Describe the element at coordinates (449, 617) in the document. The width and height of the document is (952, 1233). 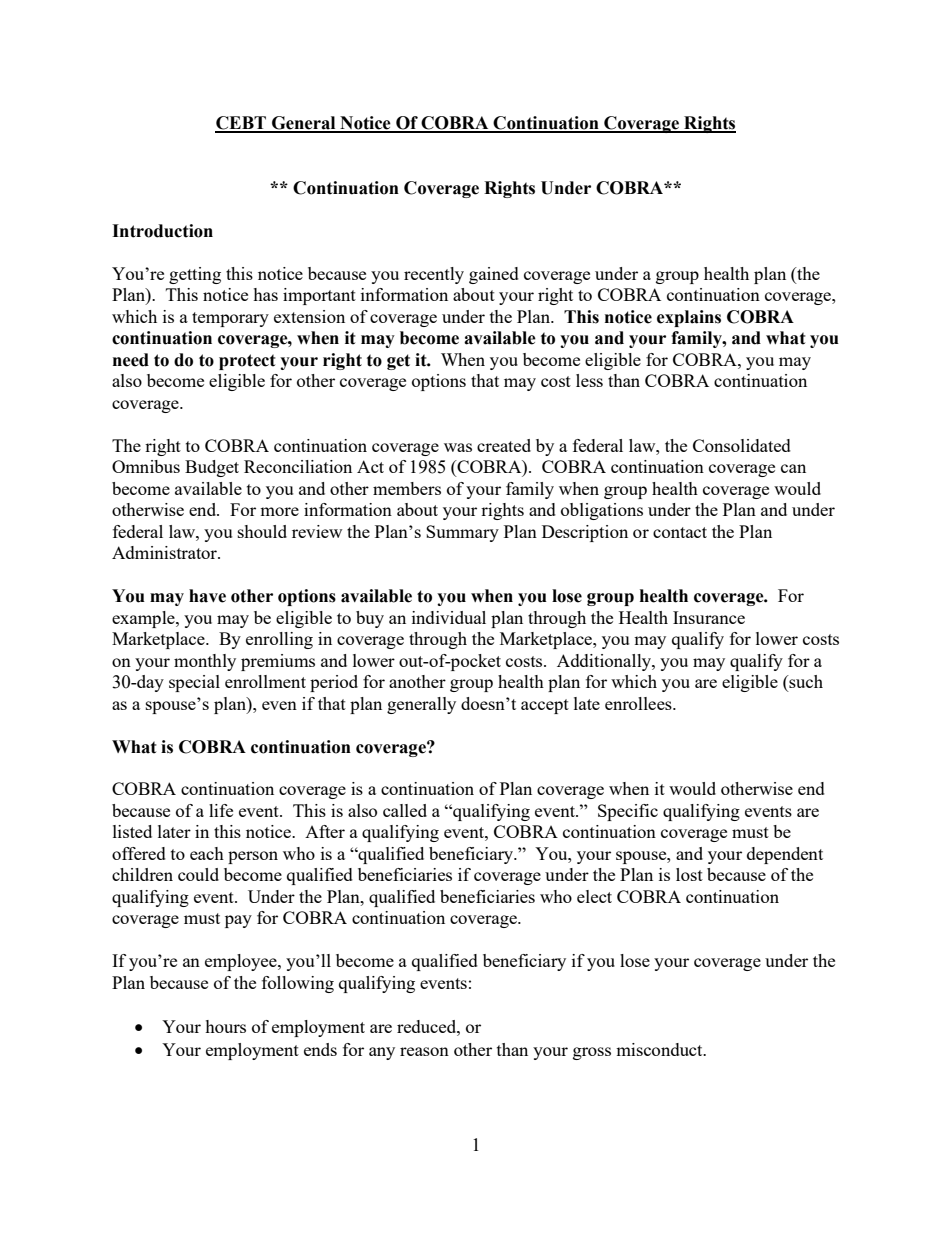
I see `individual` at that location.
